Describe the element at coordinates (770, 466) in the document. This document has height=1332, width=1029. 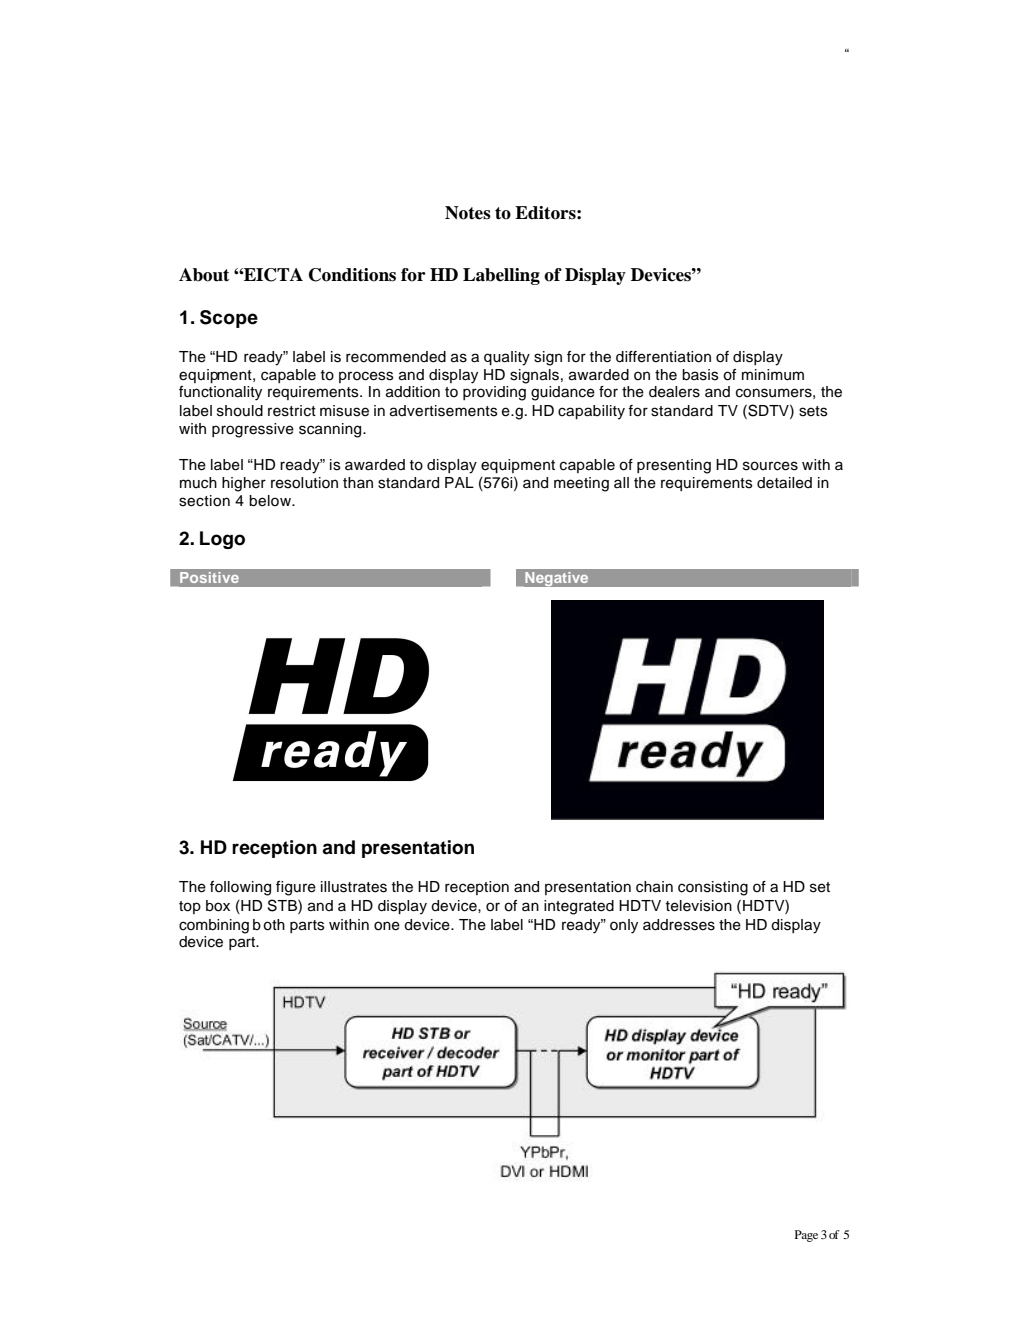
I see `sources` at that location.
